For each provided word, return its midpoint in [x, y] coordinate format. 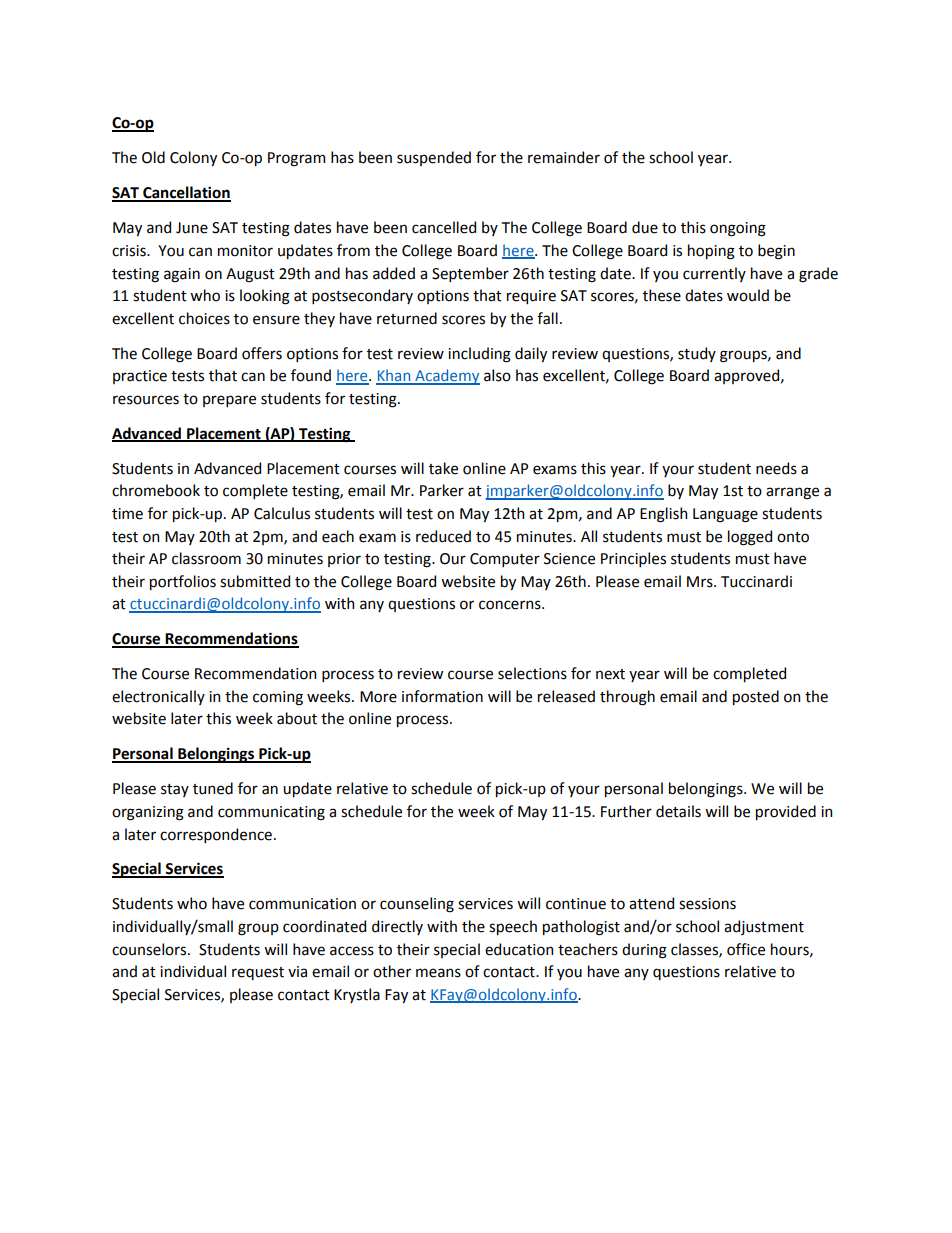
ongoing [738, 229]
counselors [150, 949]
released [566, 696]
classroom [206, 558]
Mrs [701, 582]
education [519, 949]
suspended [434, 158]
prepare [229, 401]
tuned [213, 788]
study [697, 354]
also [497, 375]
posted [756, 697]
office [746, 949]
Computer [505, 560]
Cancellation [186, 193]
